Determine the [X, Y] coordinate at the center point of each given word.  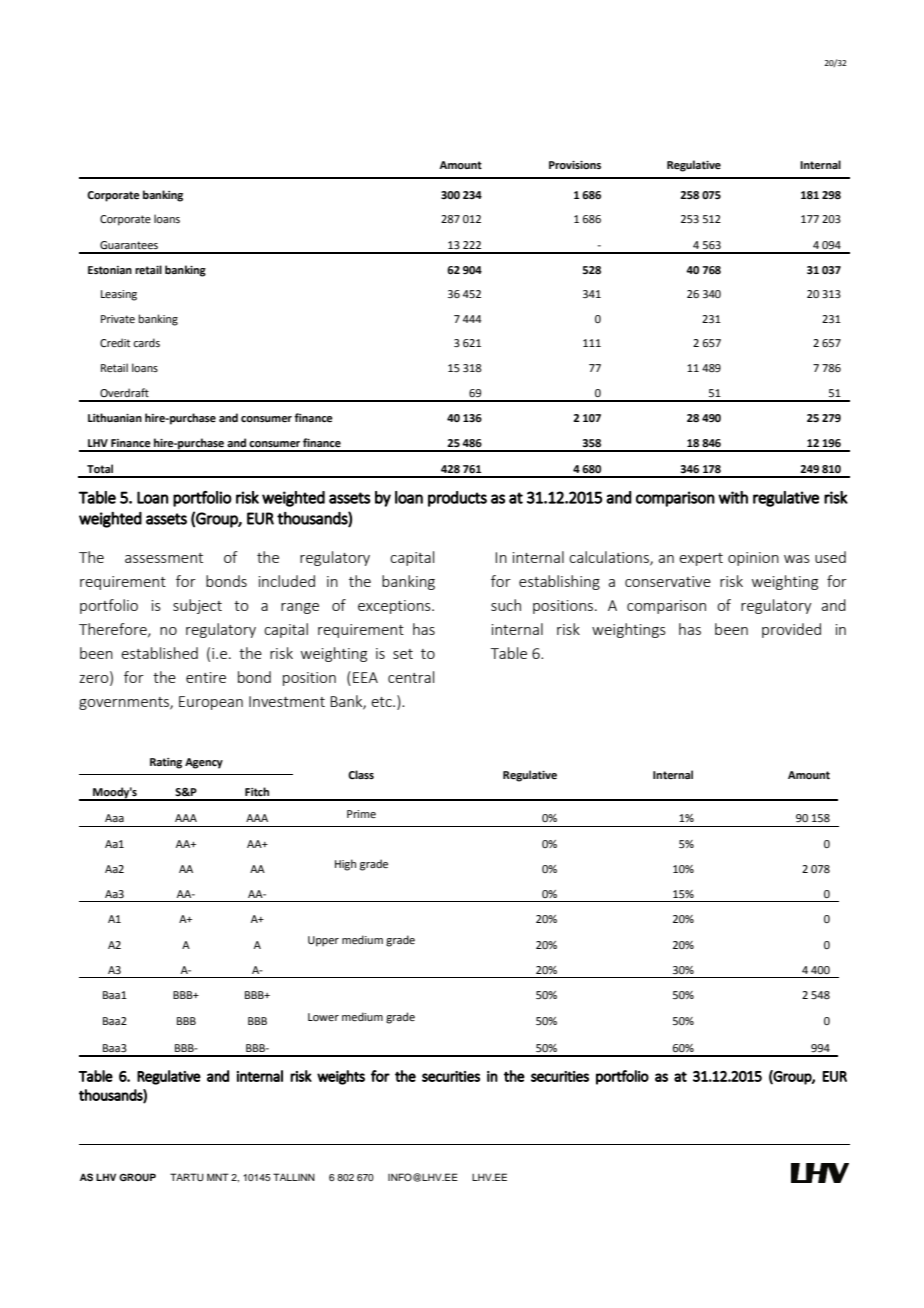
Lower [323, 1017]
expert [701, 559]
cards [146, 342]
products [457, 499]
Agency [204, 763]
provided [791, 630]
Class [361, 774]
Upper [323, 941]
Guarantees [129, 245]
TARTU [187, 1177]
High [345, 865]
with [733, 497]
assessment [164, 558]
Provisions [575, 165]
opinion [753, 559]
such [506, 605]
